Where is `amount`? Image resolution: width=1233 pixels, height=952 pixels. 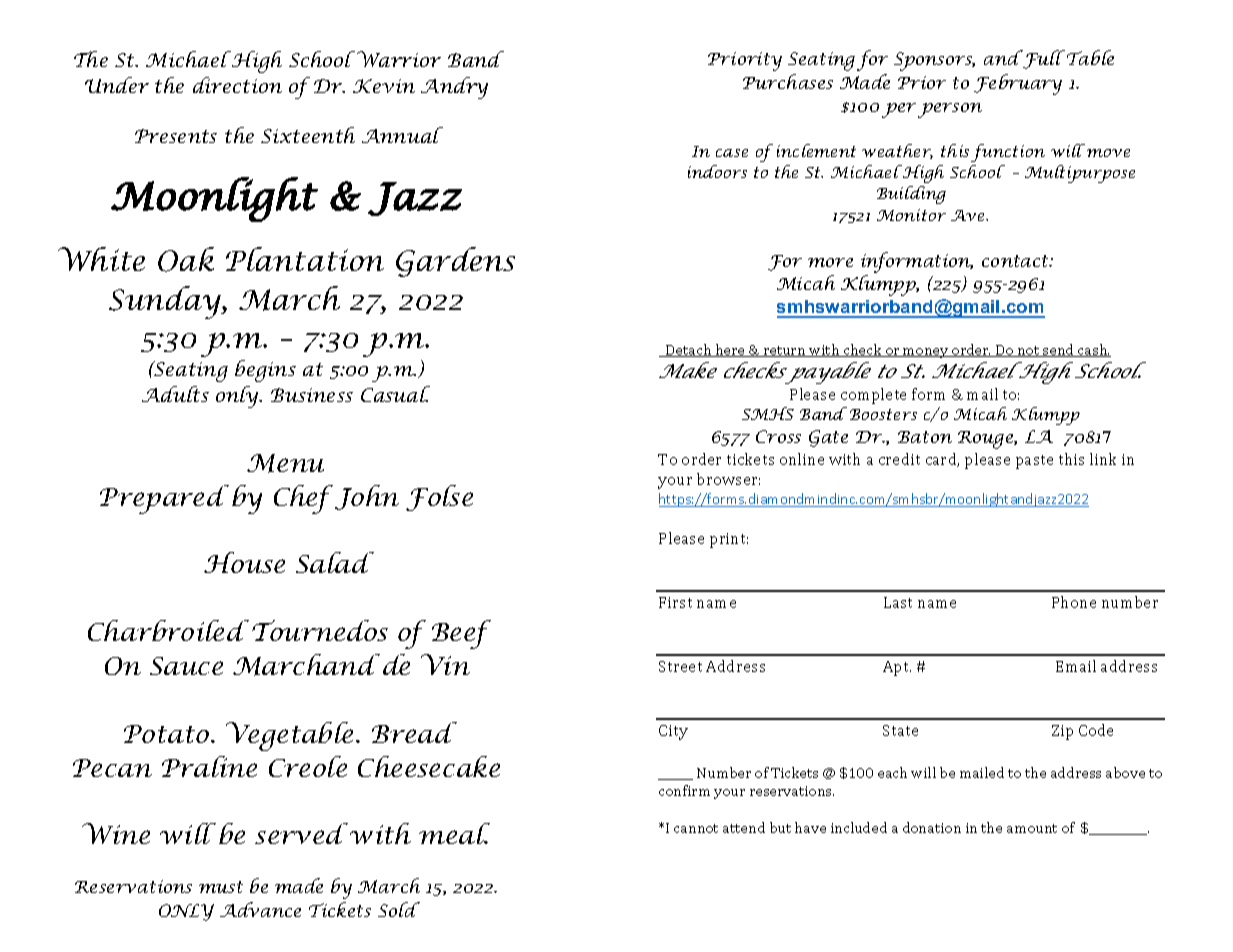 amount is located at coordinates (1032, 828).
